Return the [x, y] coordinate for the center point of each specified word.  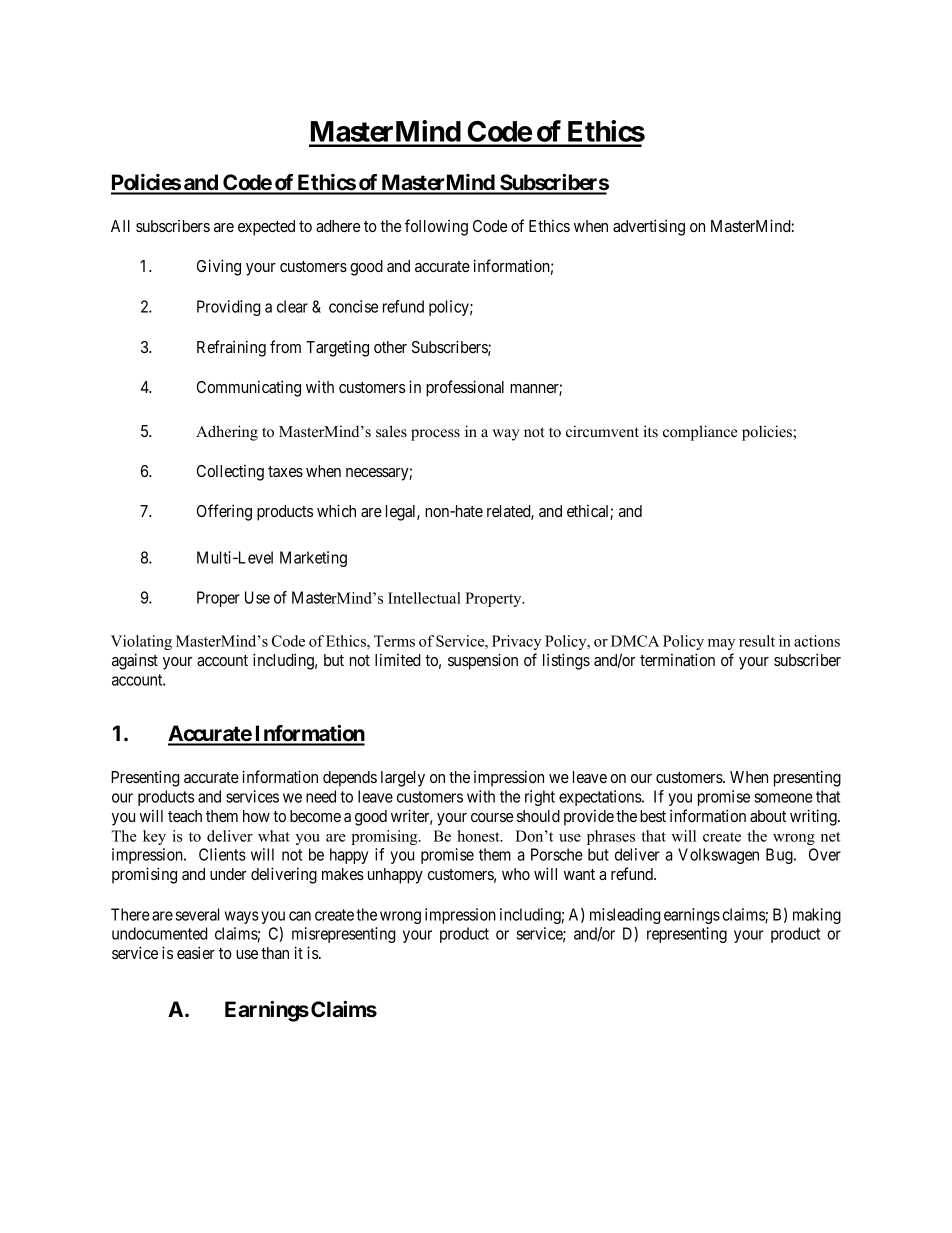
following [436, 227]
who [516, 874]
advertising [649, 227]
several [197, 914]
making [817, 916]
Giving [219, 267]
